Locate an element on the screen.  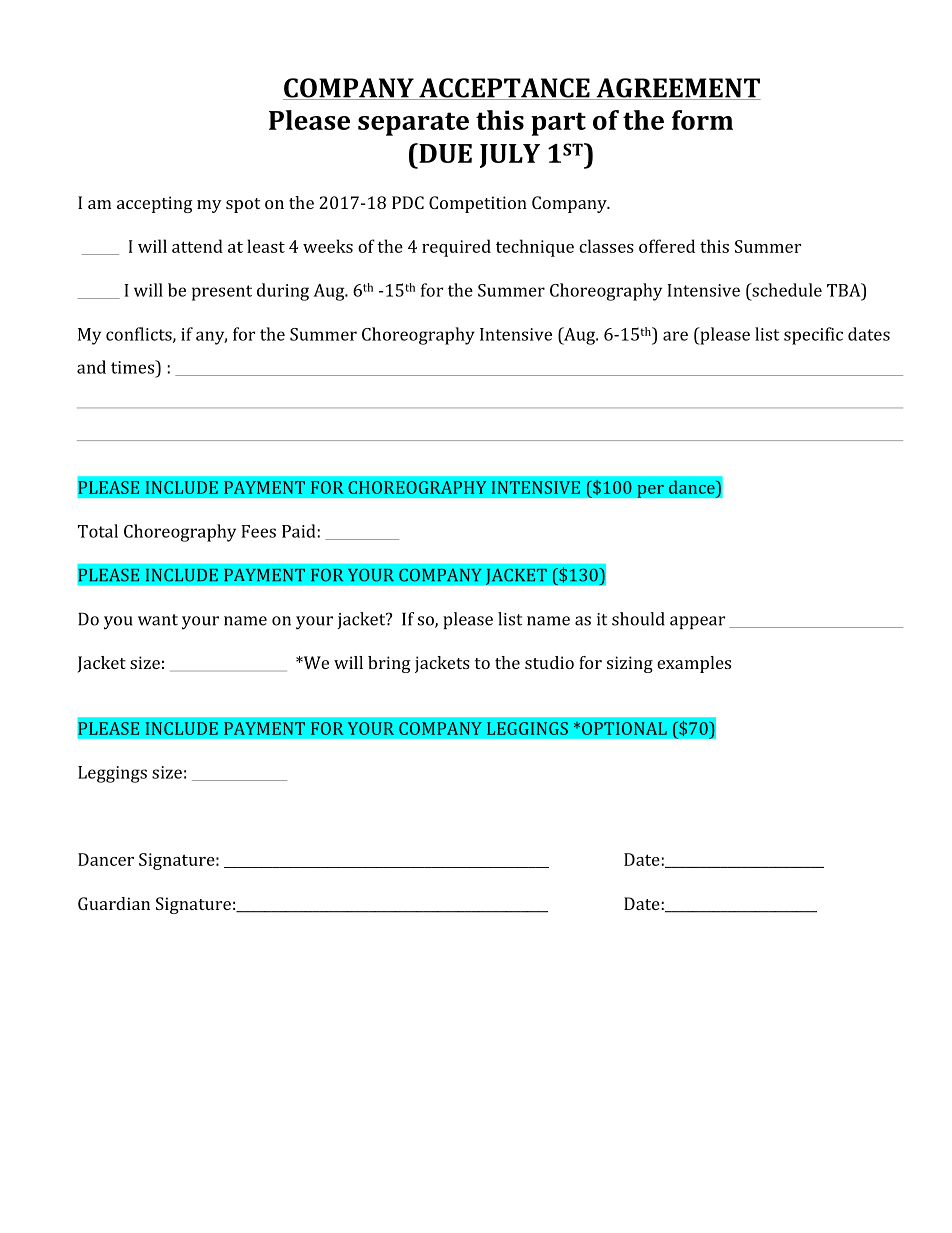
ACCEPTANCE is located at coordinates (504, 89).
